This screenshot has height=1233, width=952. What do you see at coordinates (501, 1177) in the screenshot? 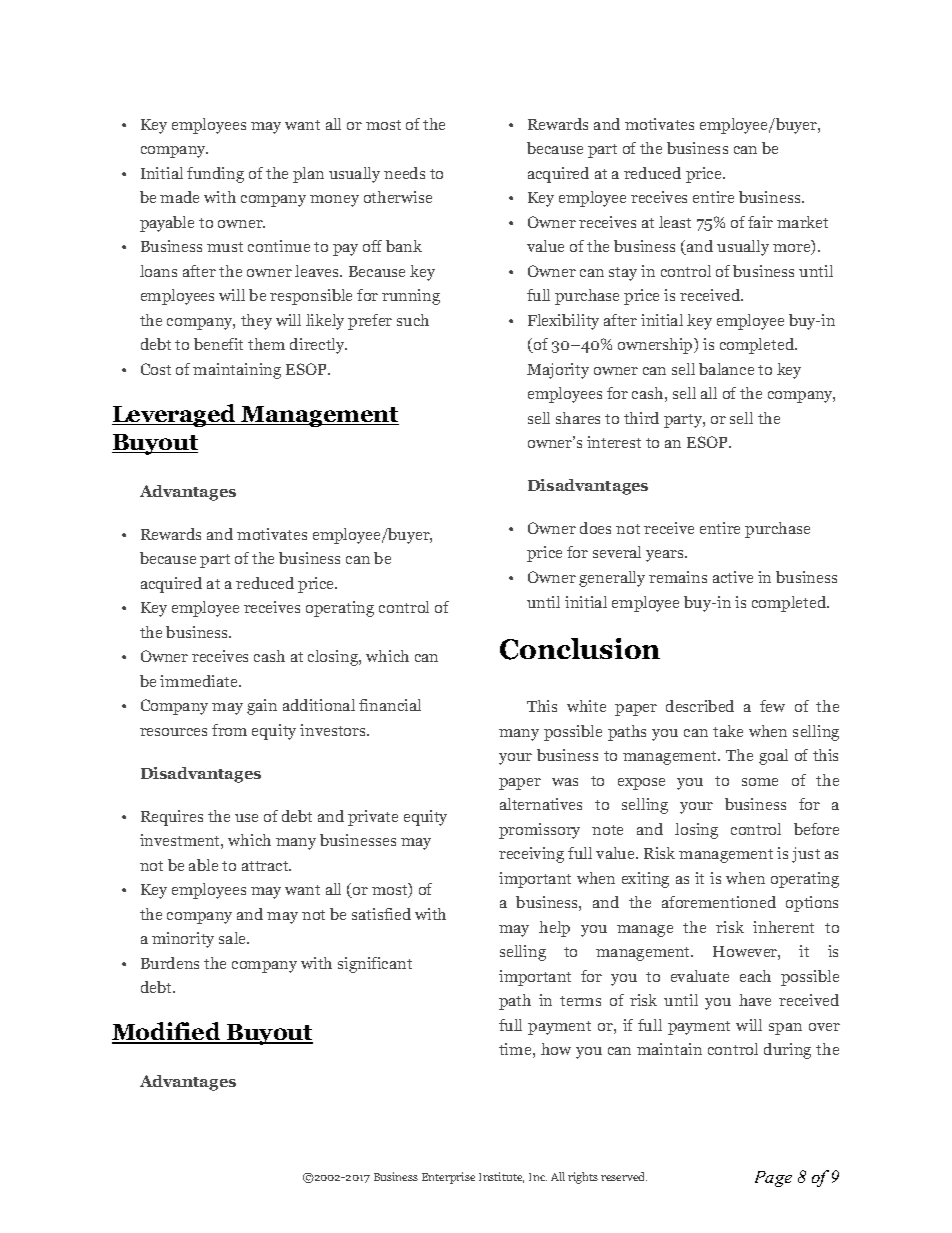
I see `Institute` at bounding box center [501, 1177].
